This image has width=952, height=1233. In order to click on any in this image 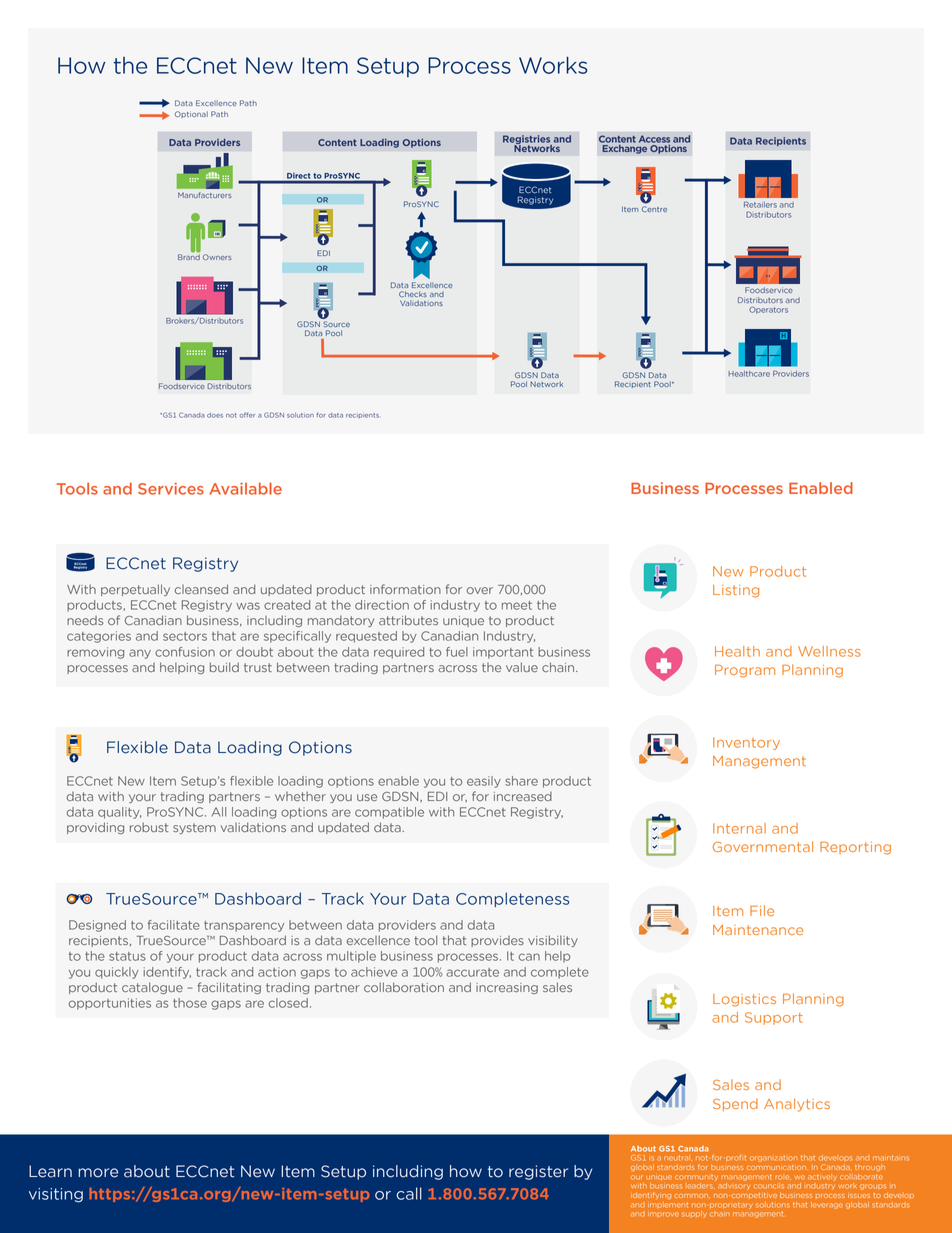, I will do `click(140, 654)`.
